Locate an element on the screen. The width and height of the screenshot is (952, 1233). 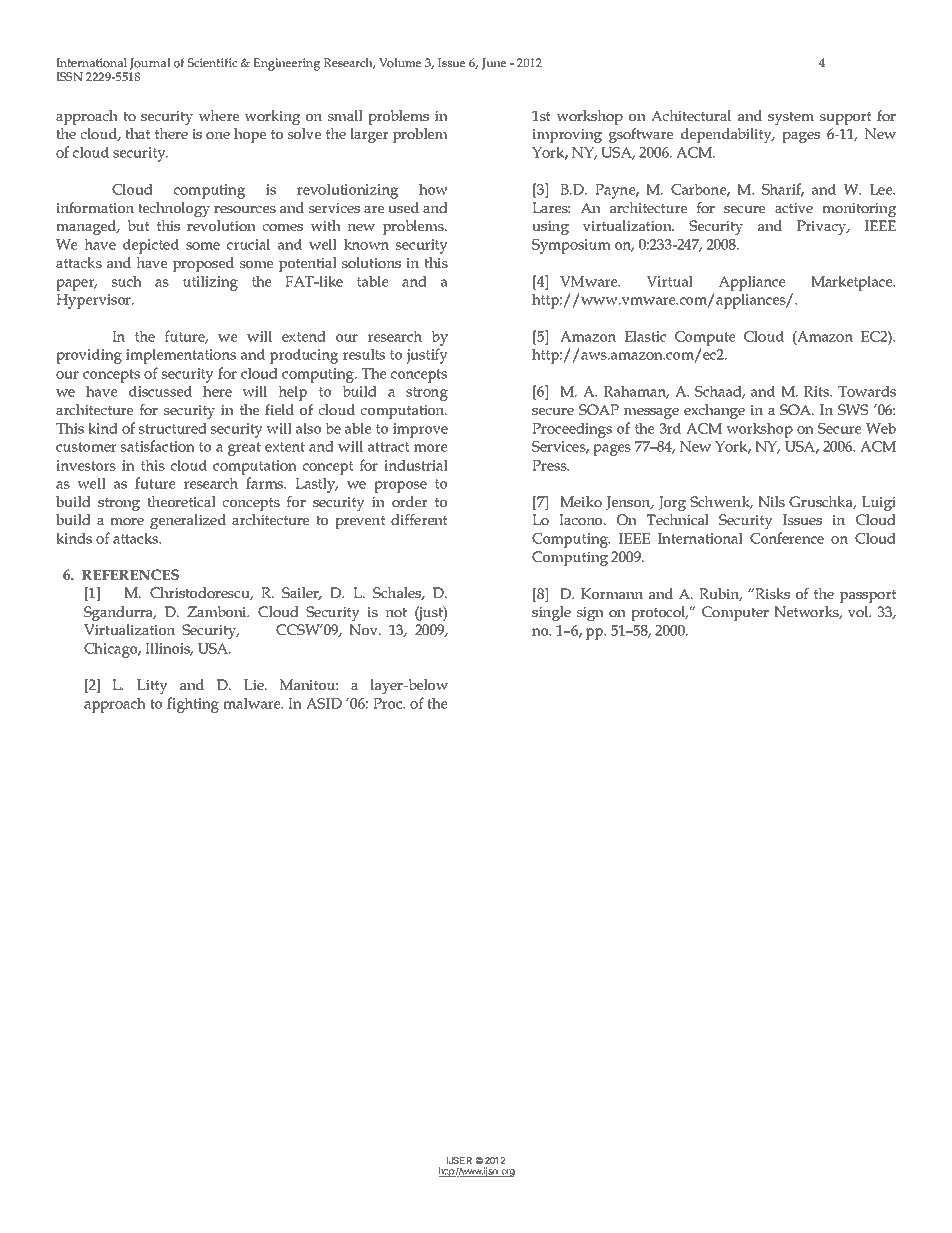
June is located at coordinates (494, 64).
